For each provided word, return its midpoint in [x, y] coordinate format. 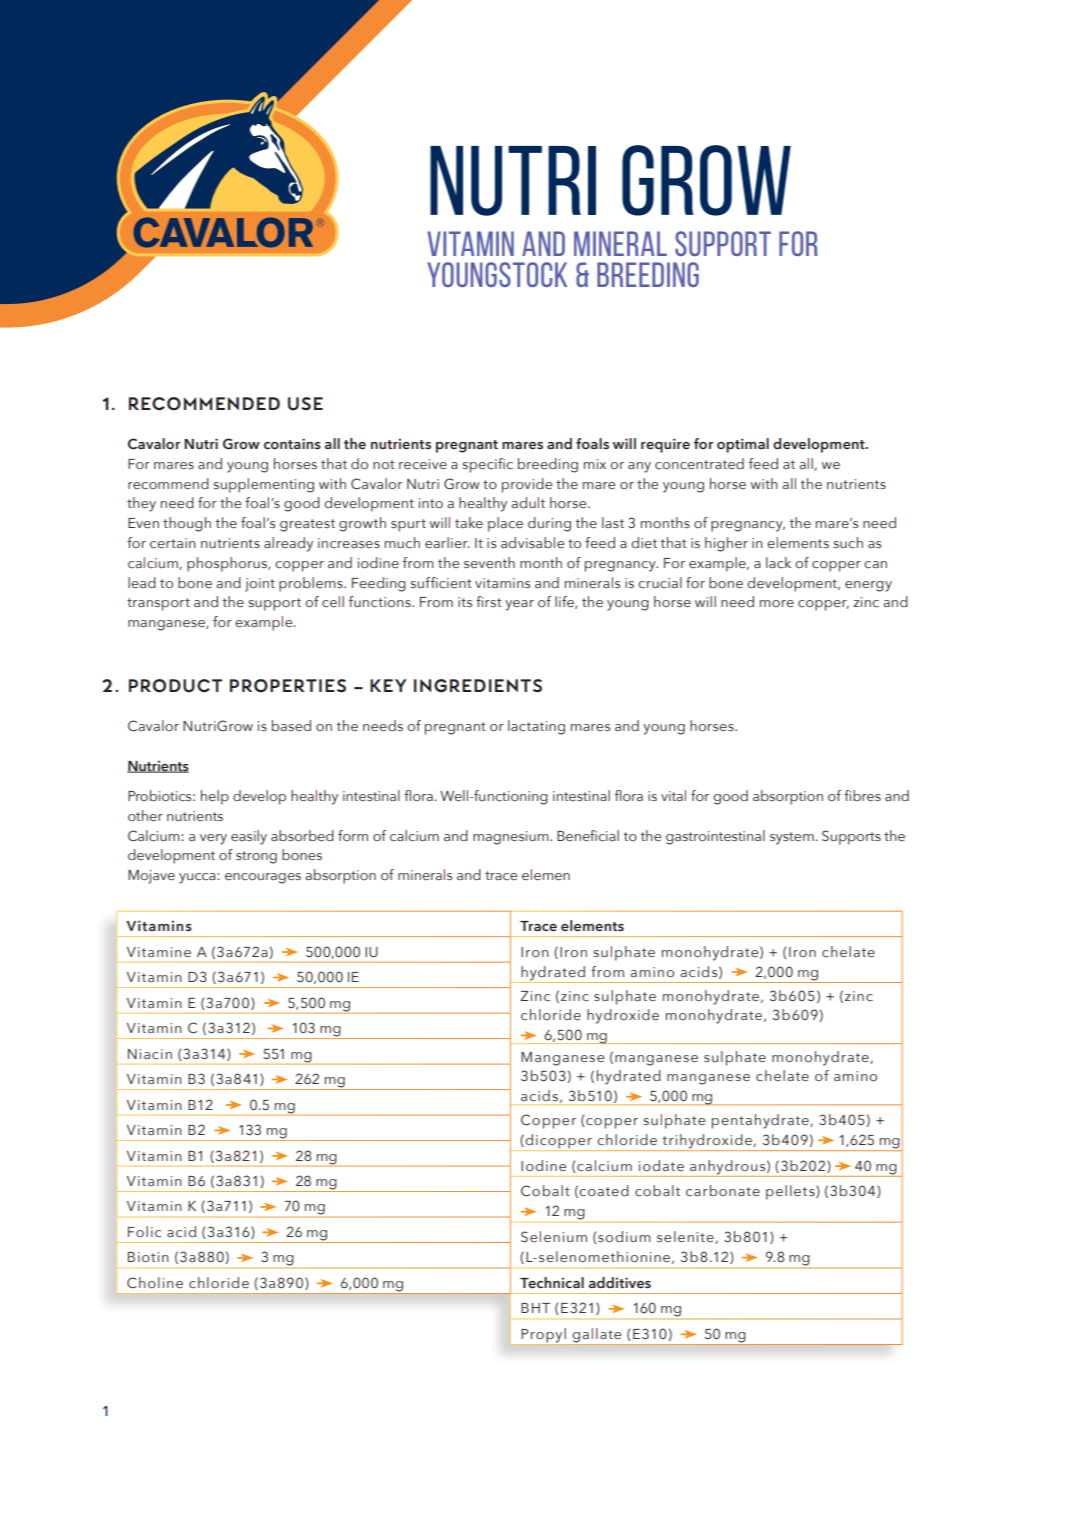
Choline [155, 1283]
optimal [743, 445]
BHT [535, 1308]
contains [292, 444]
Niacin [150, 1054]
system [793, 838]
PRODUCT [175, 686]
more [777, 603]
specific [488, 465]
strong [256, 857]
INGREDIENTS [478, 685]
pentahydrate [761, 1121]
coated [604, 1191]
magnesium [512, 838]
